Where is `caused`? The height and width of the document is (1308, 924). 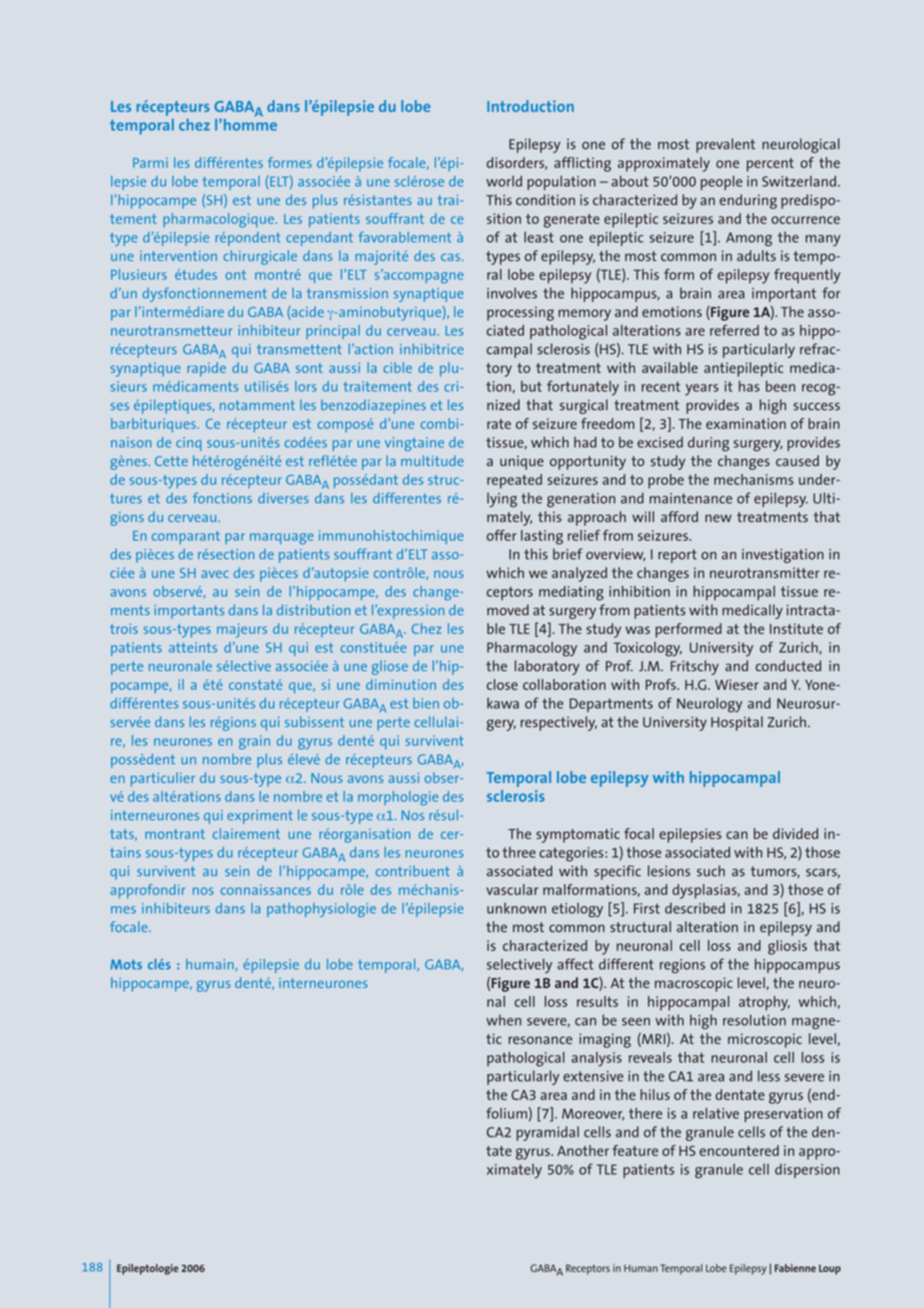 caused is located at coordinates (797, 461).
